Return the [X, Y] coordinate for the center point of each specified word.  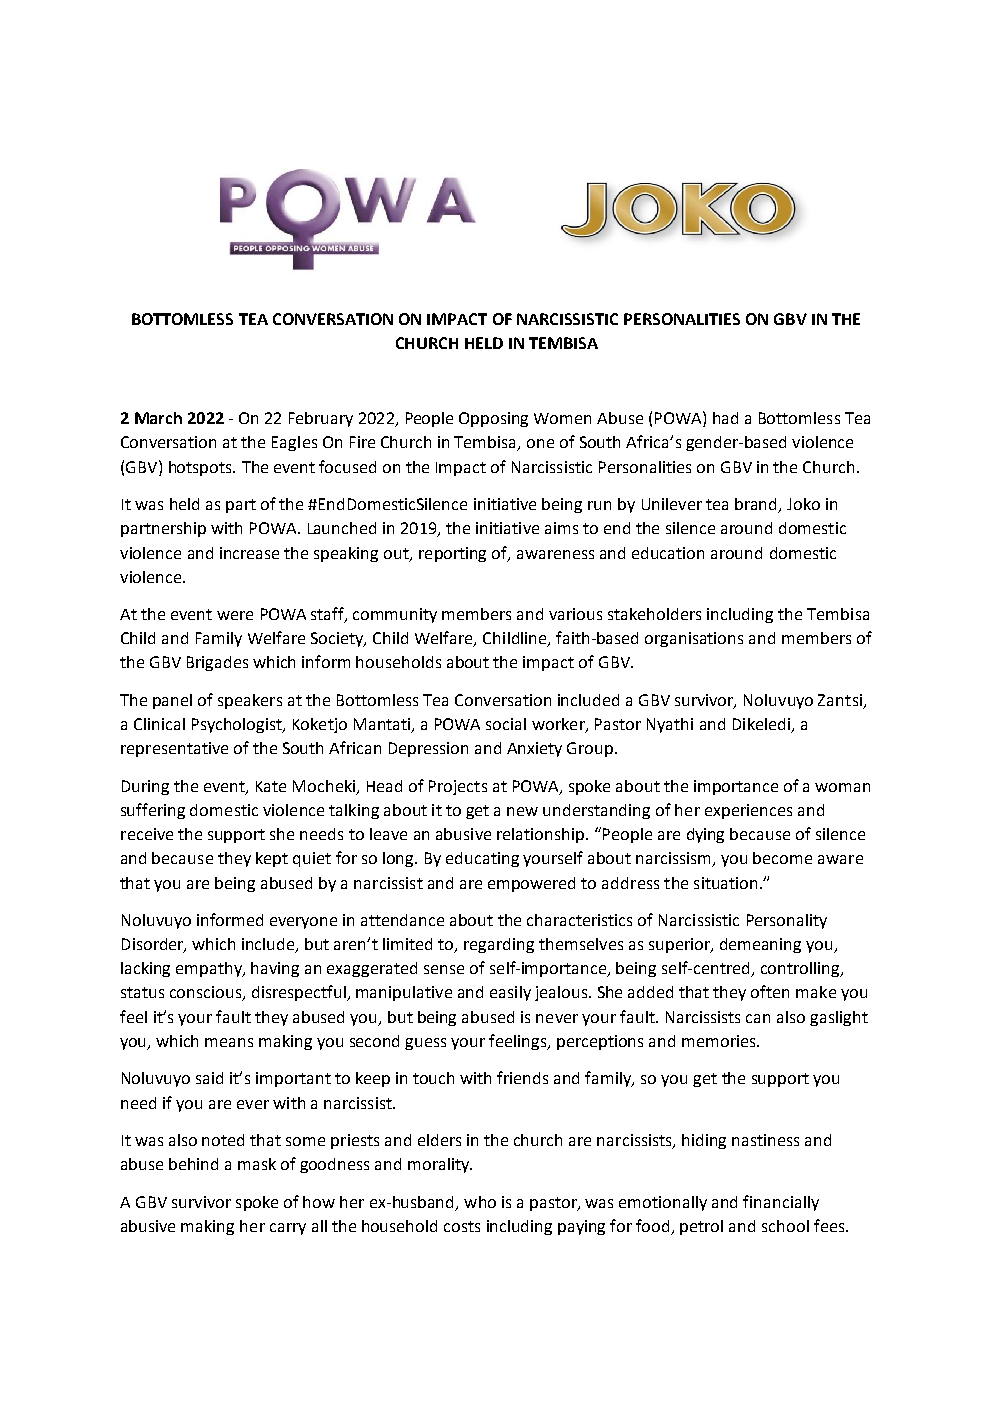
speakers [250, 701]
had [725, 418]
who [480, 1202]
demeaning [760, 945]
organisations [694, 639]
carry [288, 1229]
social [506, 724]
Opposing [493, 419]
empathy [210, 969]
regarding [499, 945]
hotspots [202, 468]
